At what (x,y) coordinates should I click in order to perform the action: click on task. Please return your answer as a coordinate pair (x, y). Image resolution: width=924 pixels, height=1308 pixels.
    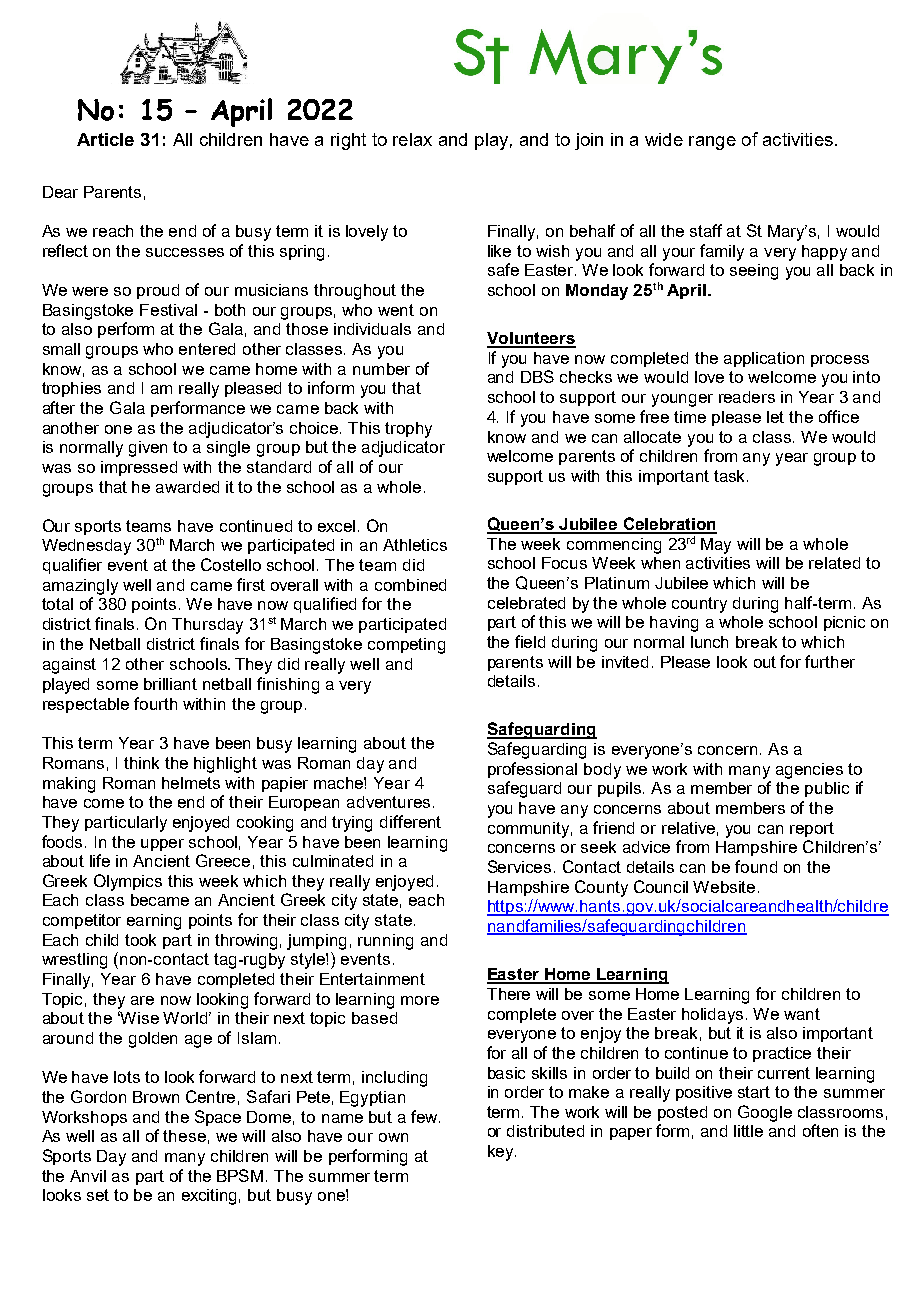
    Looking at the image, I should click on (731, 476).
